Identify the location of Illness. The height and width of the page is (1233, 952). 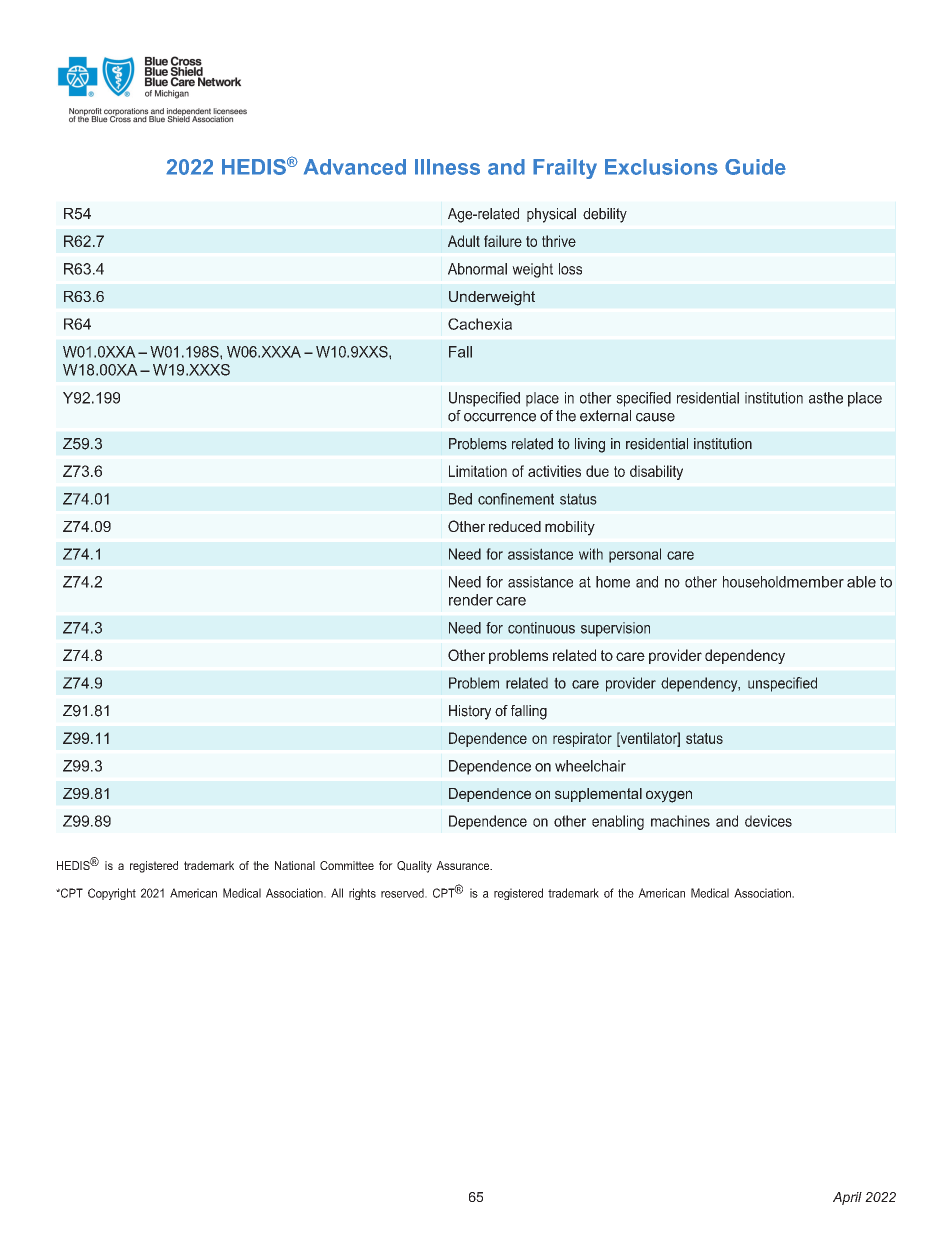
(447, 167).
